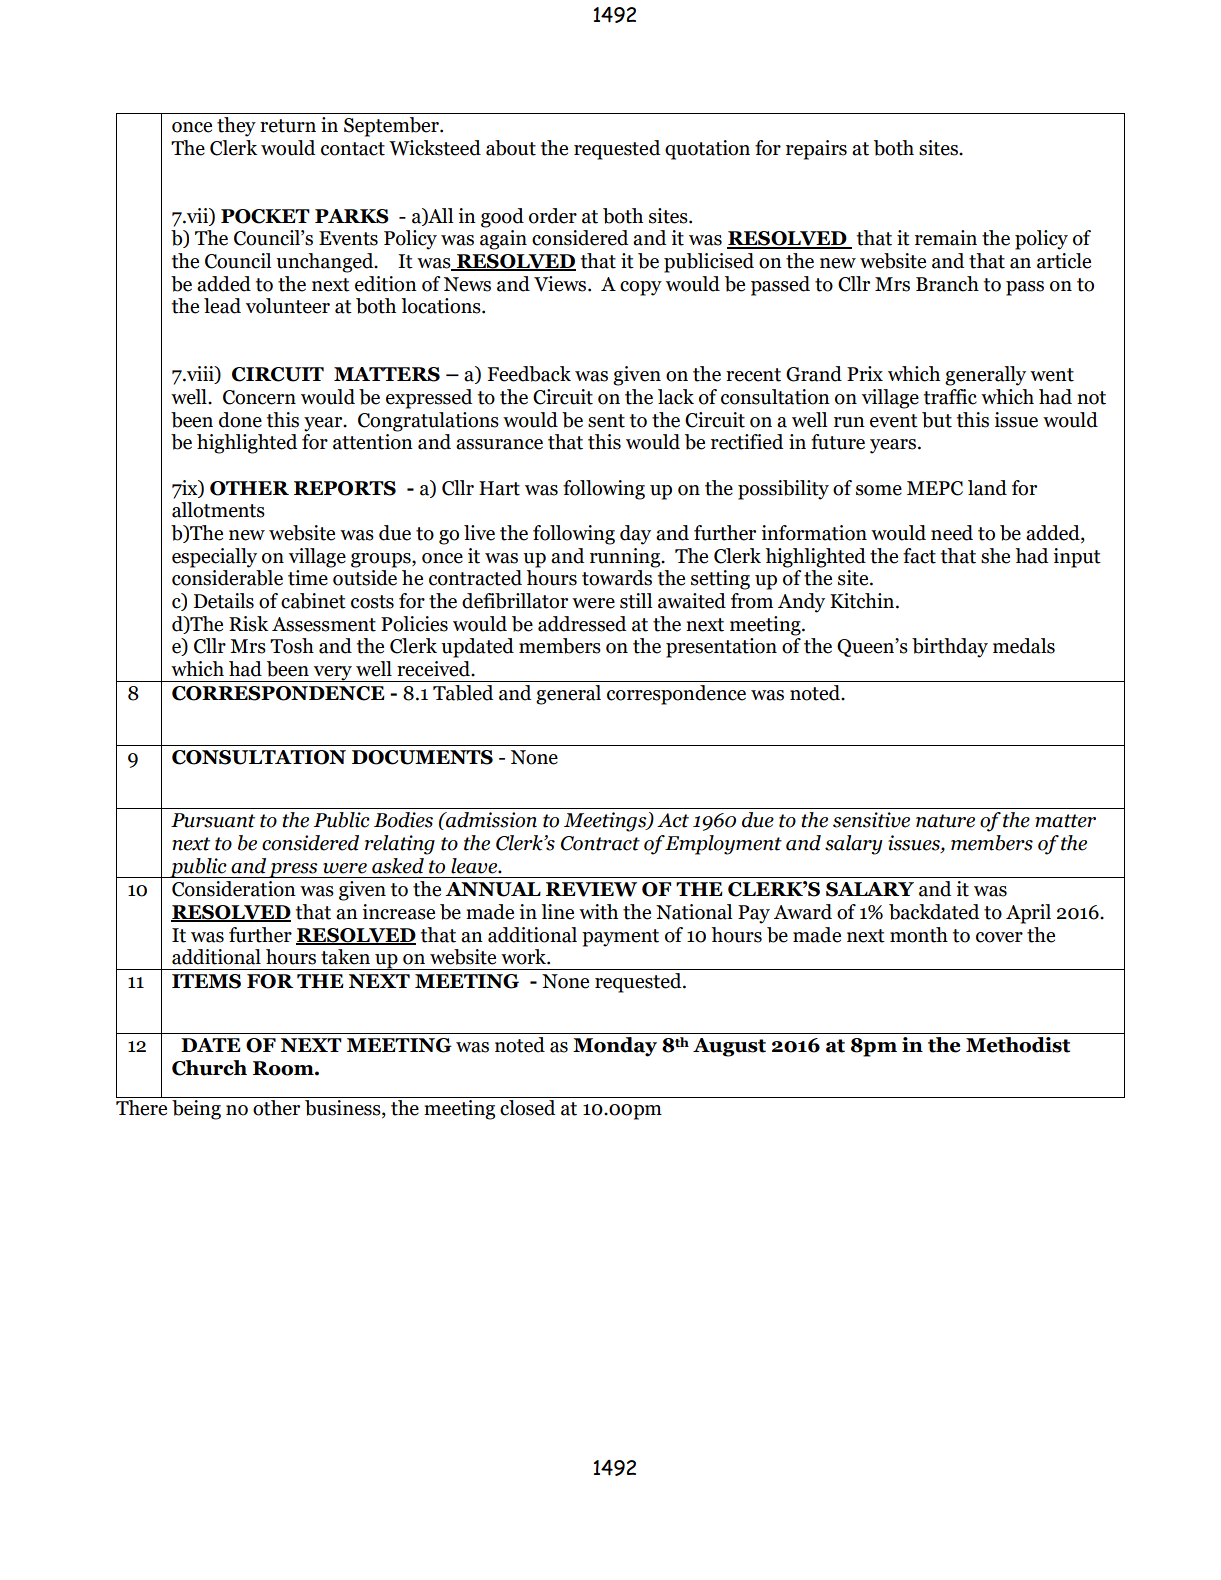 The image size is (1221, 1580). What do you see at coordinates (209, 1068) in the image?
I see `Church` at bounding box center [209, 1068].
